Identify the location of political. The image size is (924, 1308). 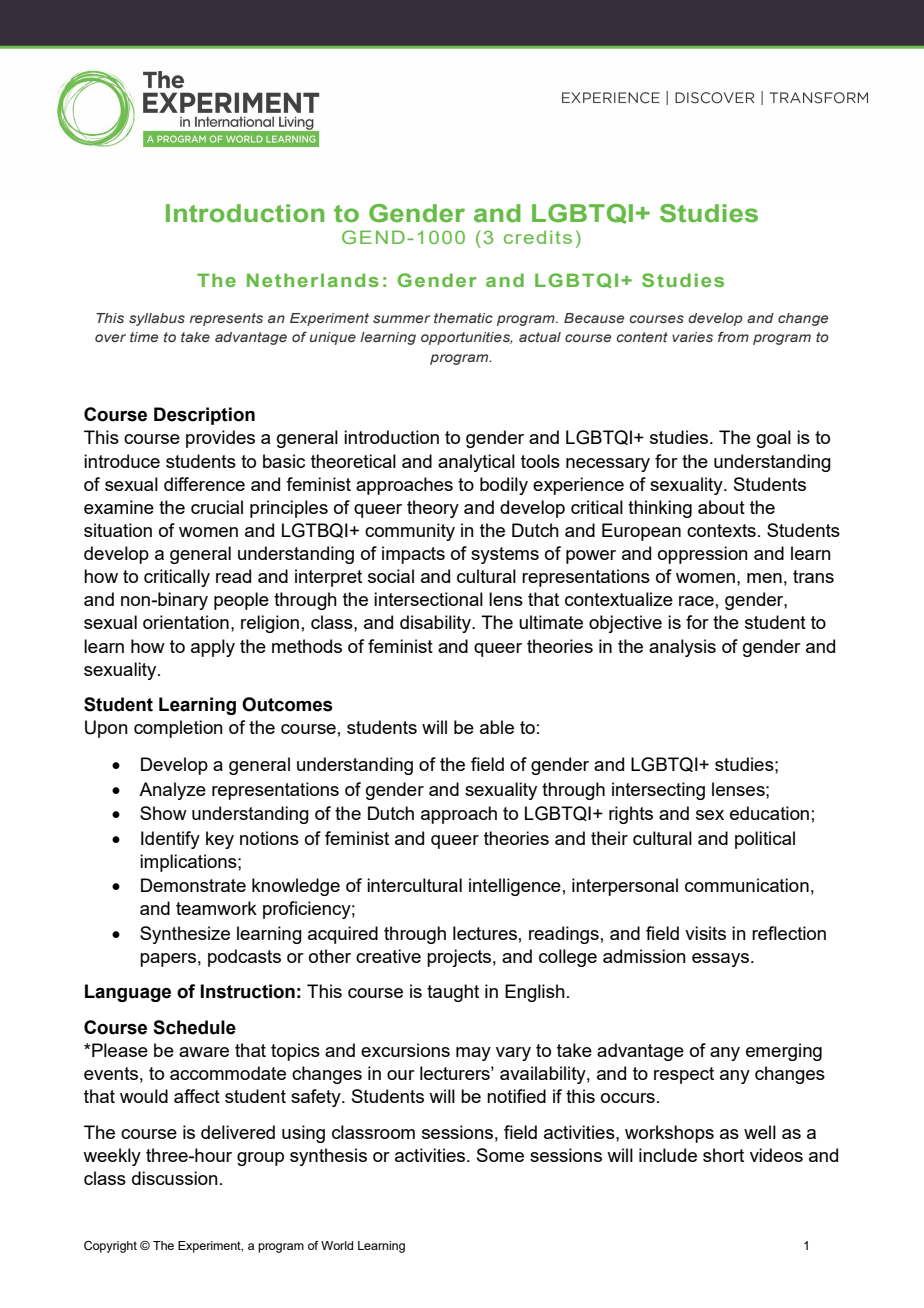
(765, 840).
